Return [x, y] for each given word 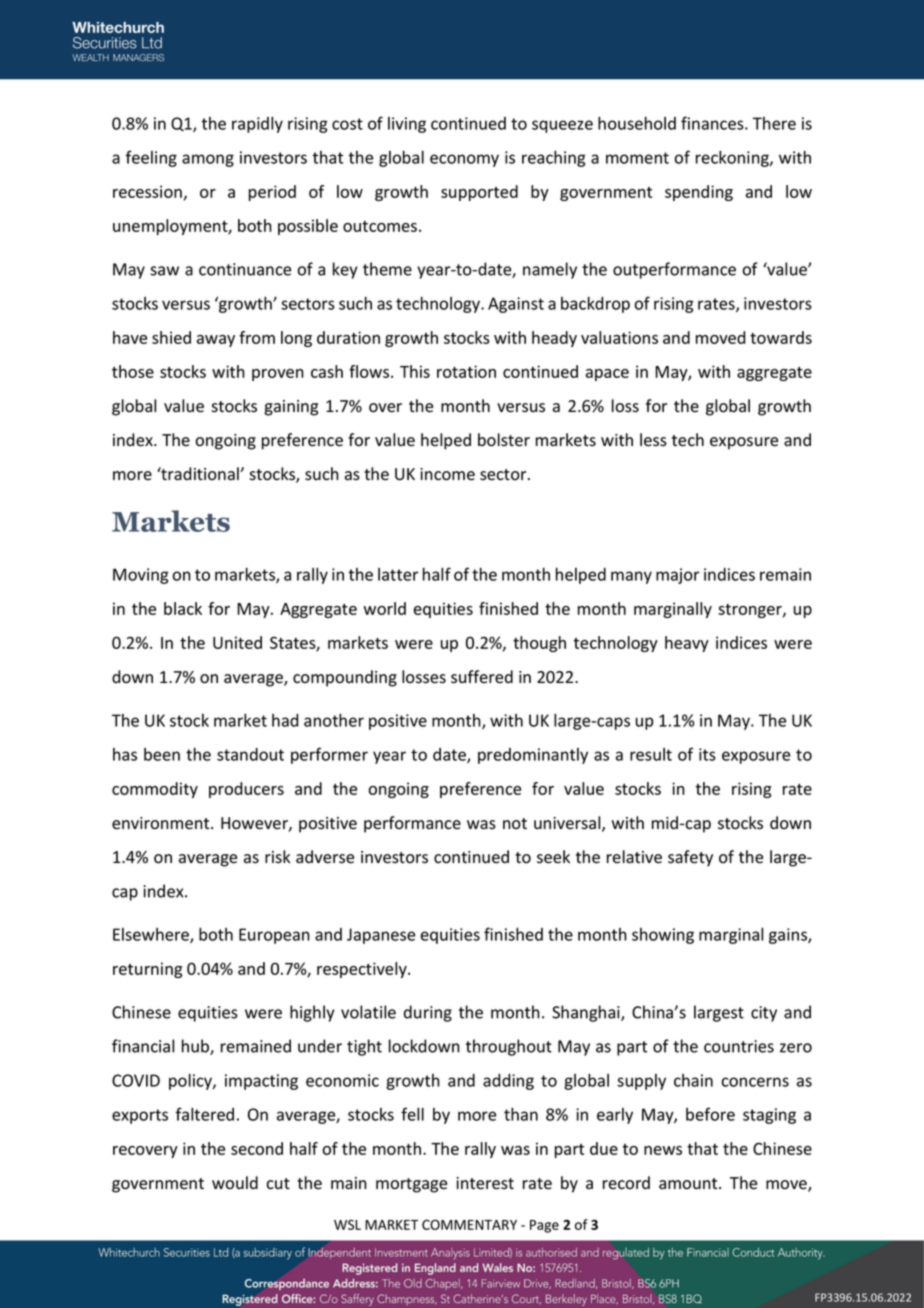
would [235, 1183]
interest [485, 1183]
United [237, 642]
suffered [482, 677]
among [208, 160]
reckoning [733, 159]
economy [464, 160]
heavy [687, 644]
